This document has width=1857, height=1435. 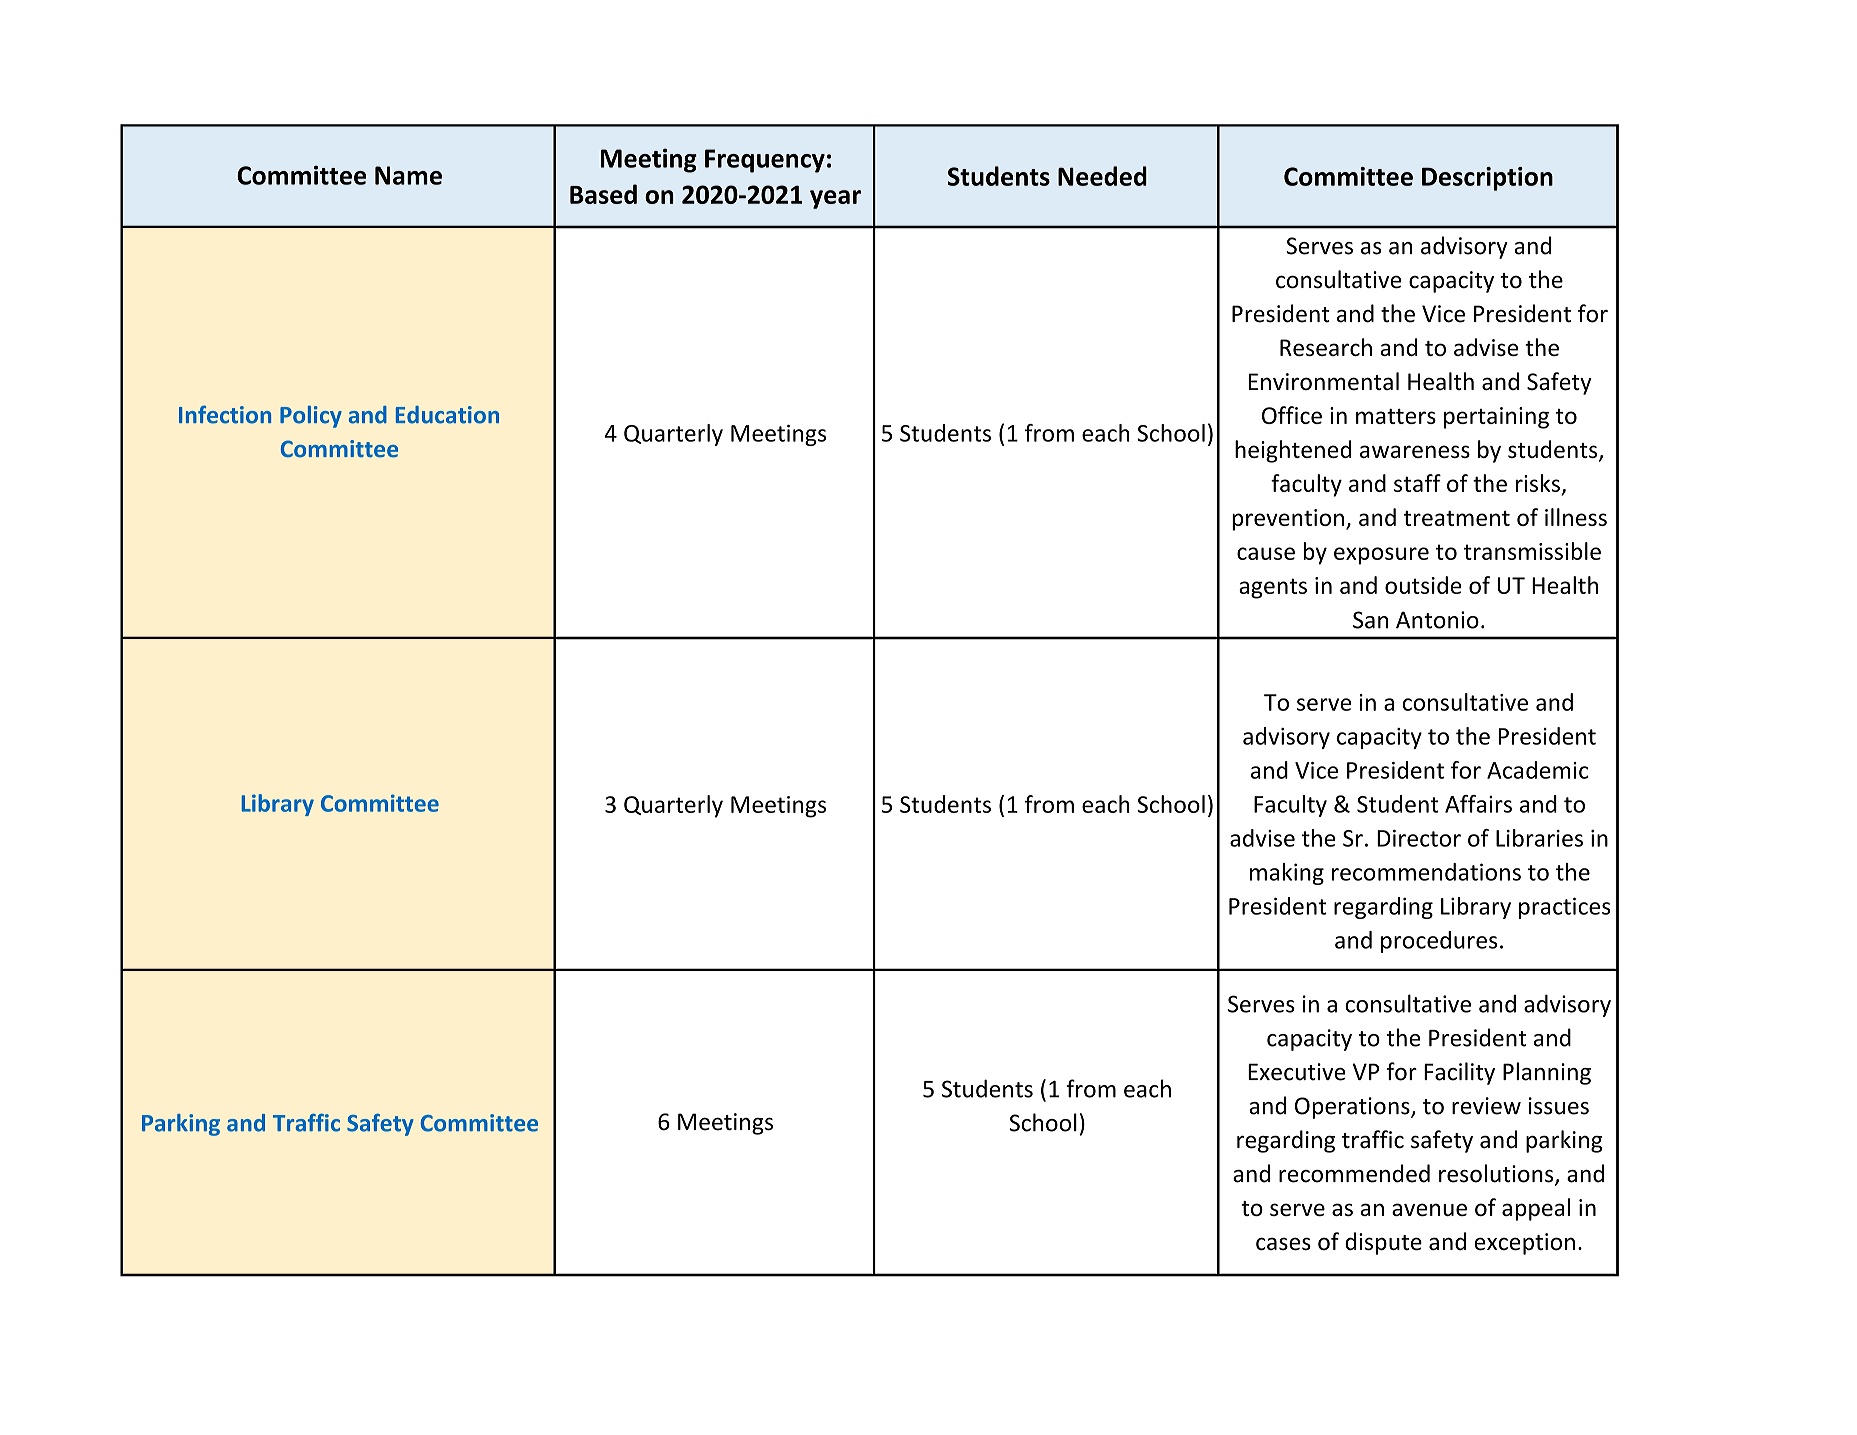 I want to click on Office, so click(x=1292, y=415).
